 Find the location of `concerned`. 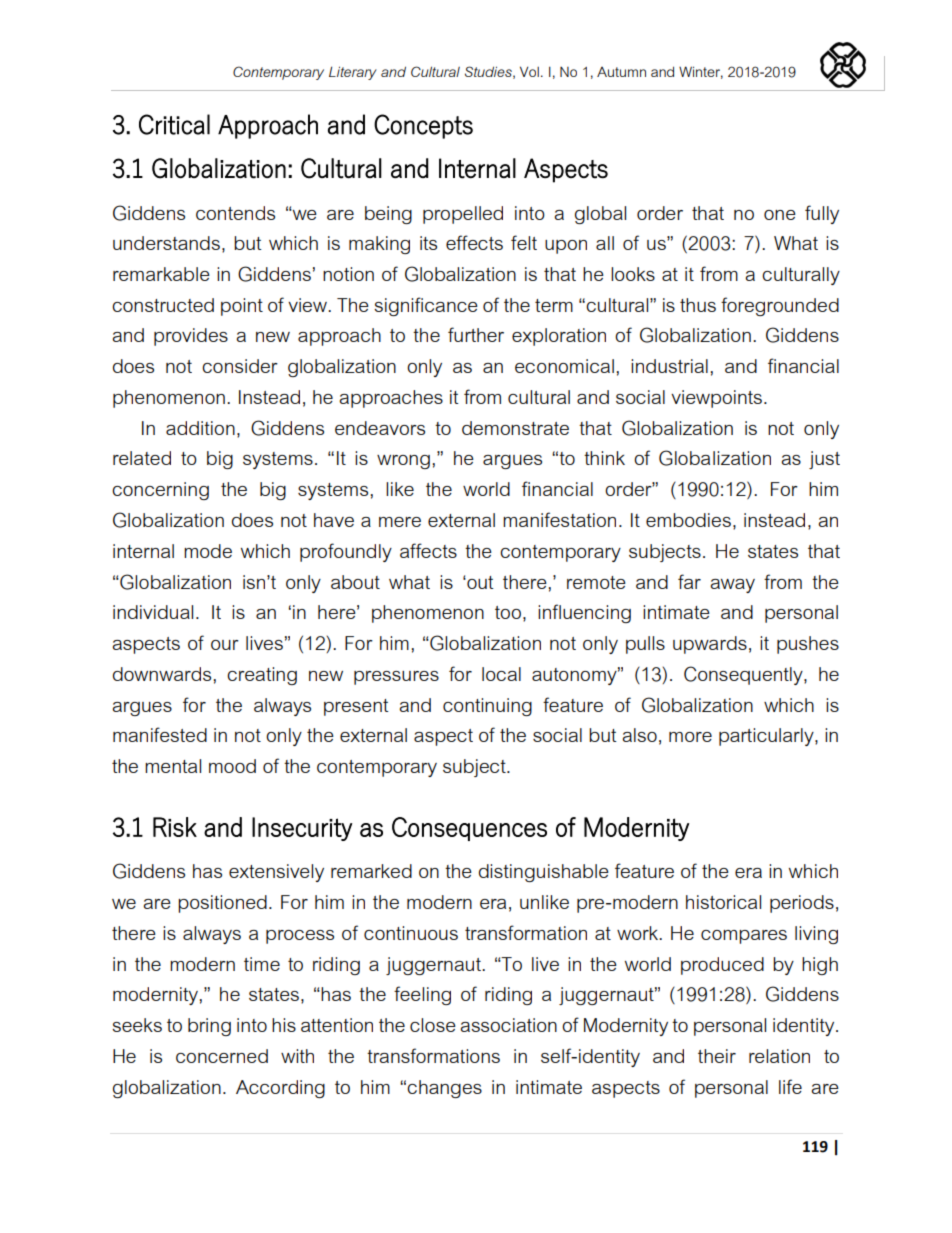

concerned is located at coordinates (222, 1056).
